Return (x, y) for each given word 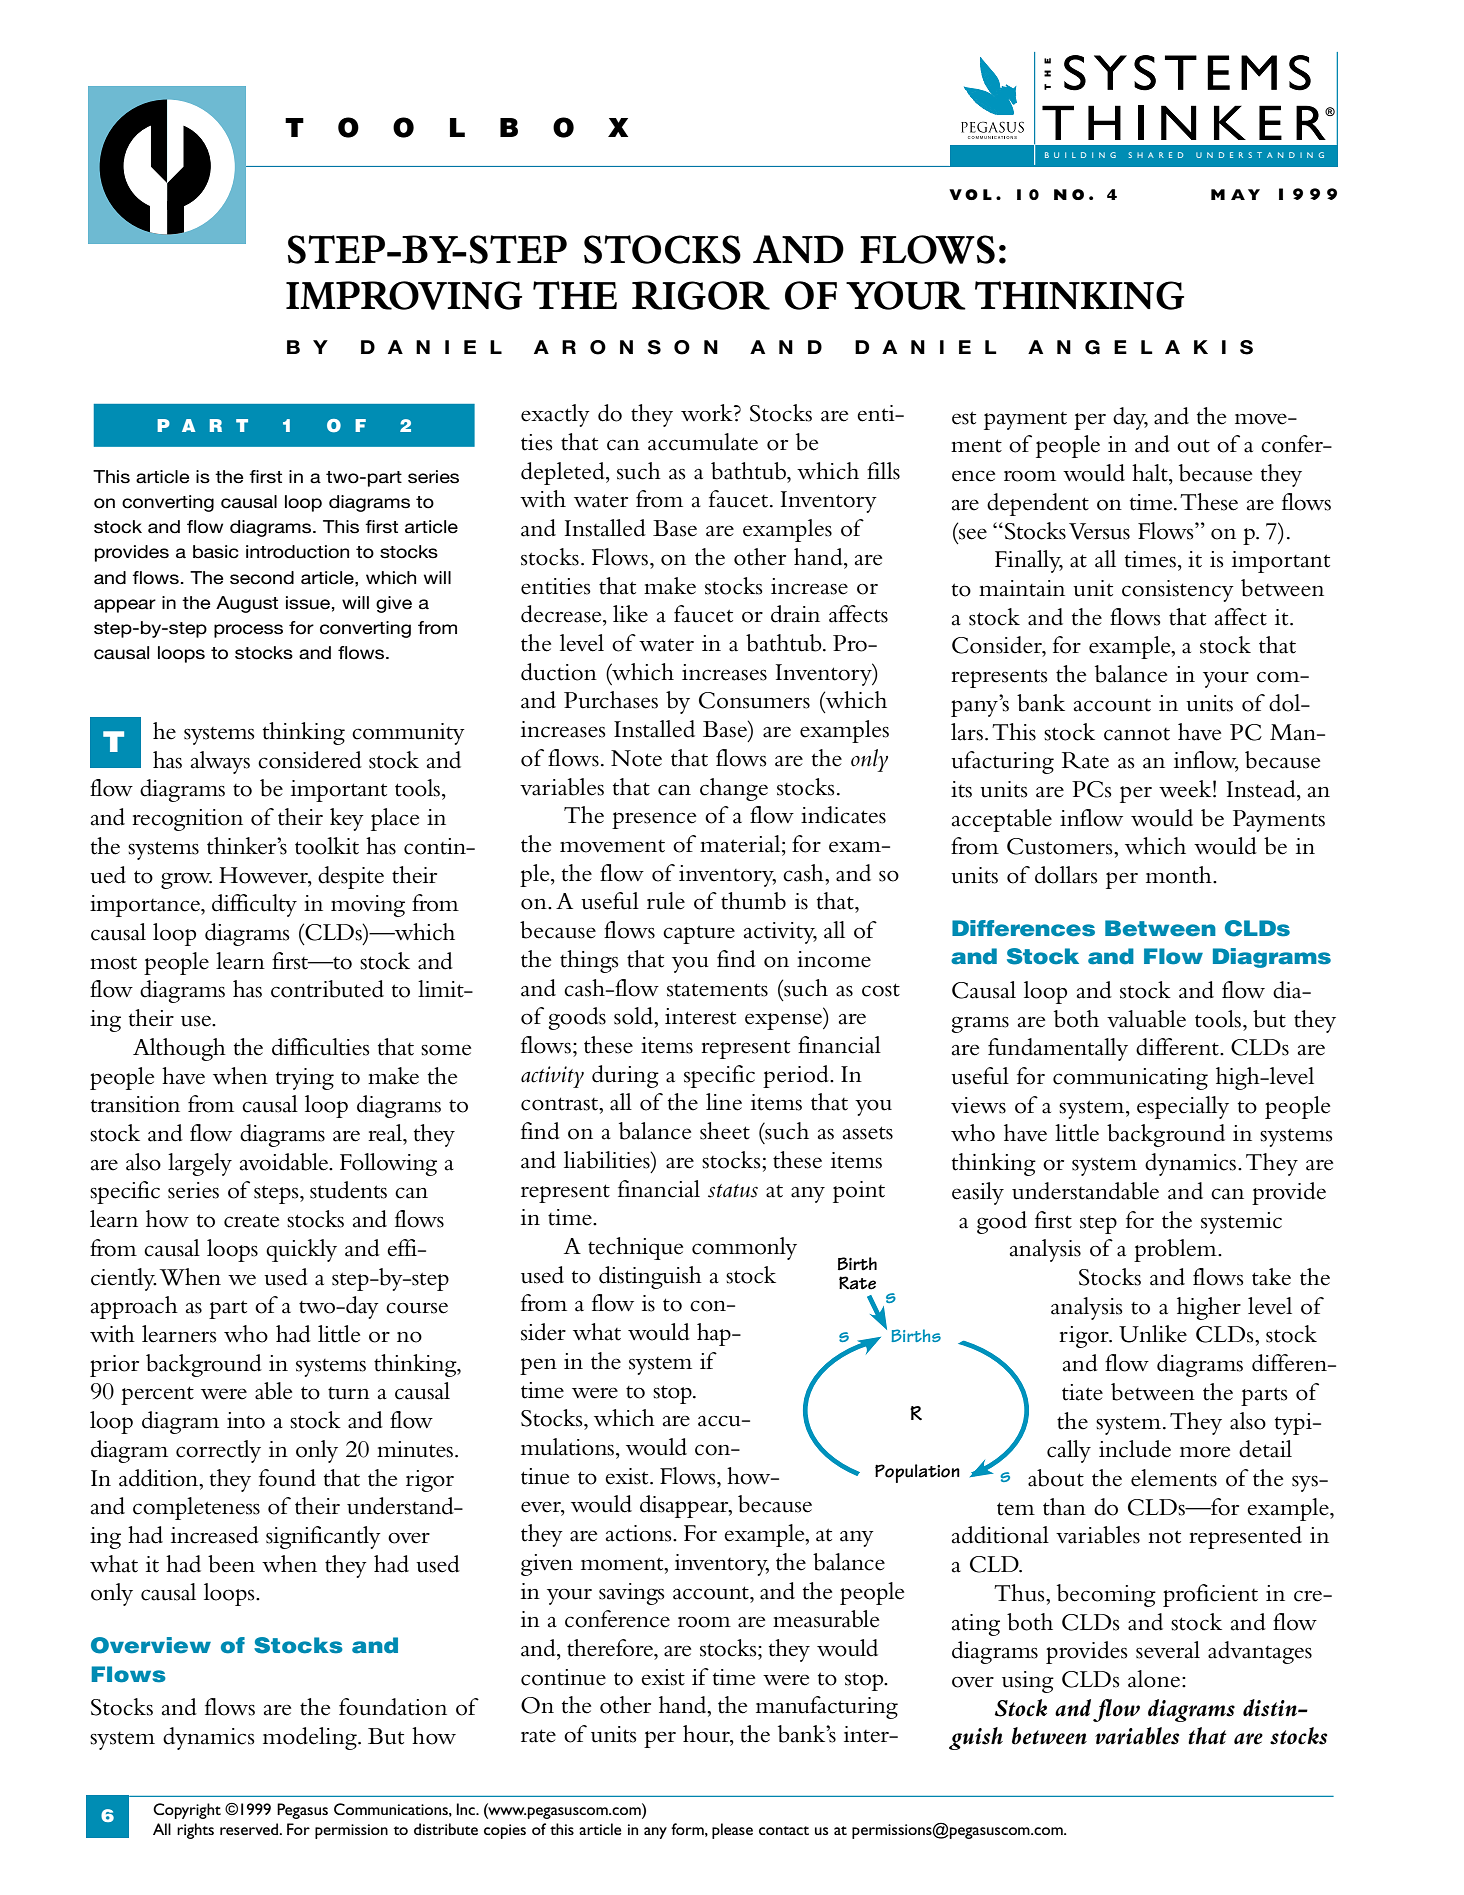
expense (784, 1021)
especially (1183, 1107)
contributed (327, 989)
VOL (970, 194)
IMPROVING (404, 295)
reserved (250, 1829)
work (708, 413)
